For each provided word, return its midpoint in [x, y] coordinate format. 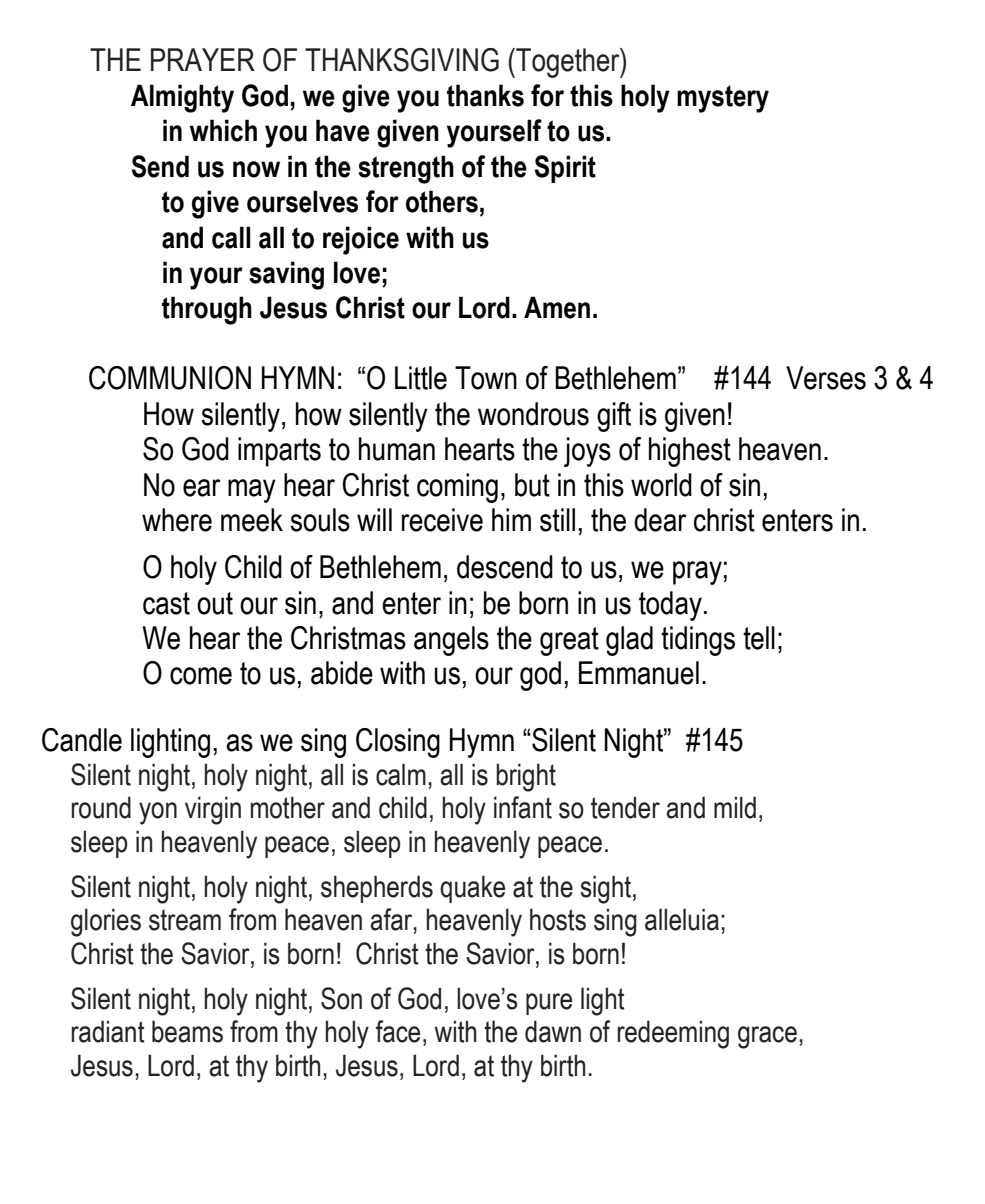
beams [187, 1031]
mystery [723, 99]
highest [690, 452]
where [177, 520]
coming [457, 488]
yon [158, 813]
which [223, 130]
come [201, 676]
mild [735, 807]
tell [759, 638]
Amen [557, 307]
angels [451, 641]
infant [523, 807]
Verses [826, 378]
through [207, 310]
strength [406, 169]
